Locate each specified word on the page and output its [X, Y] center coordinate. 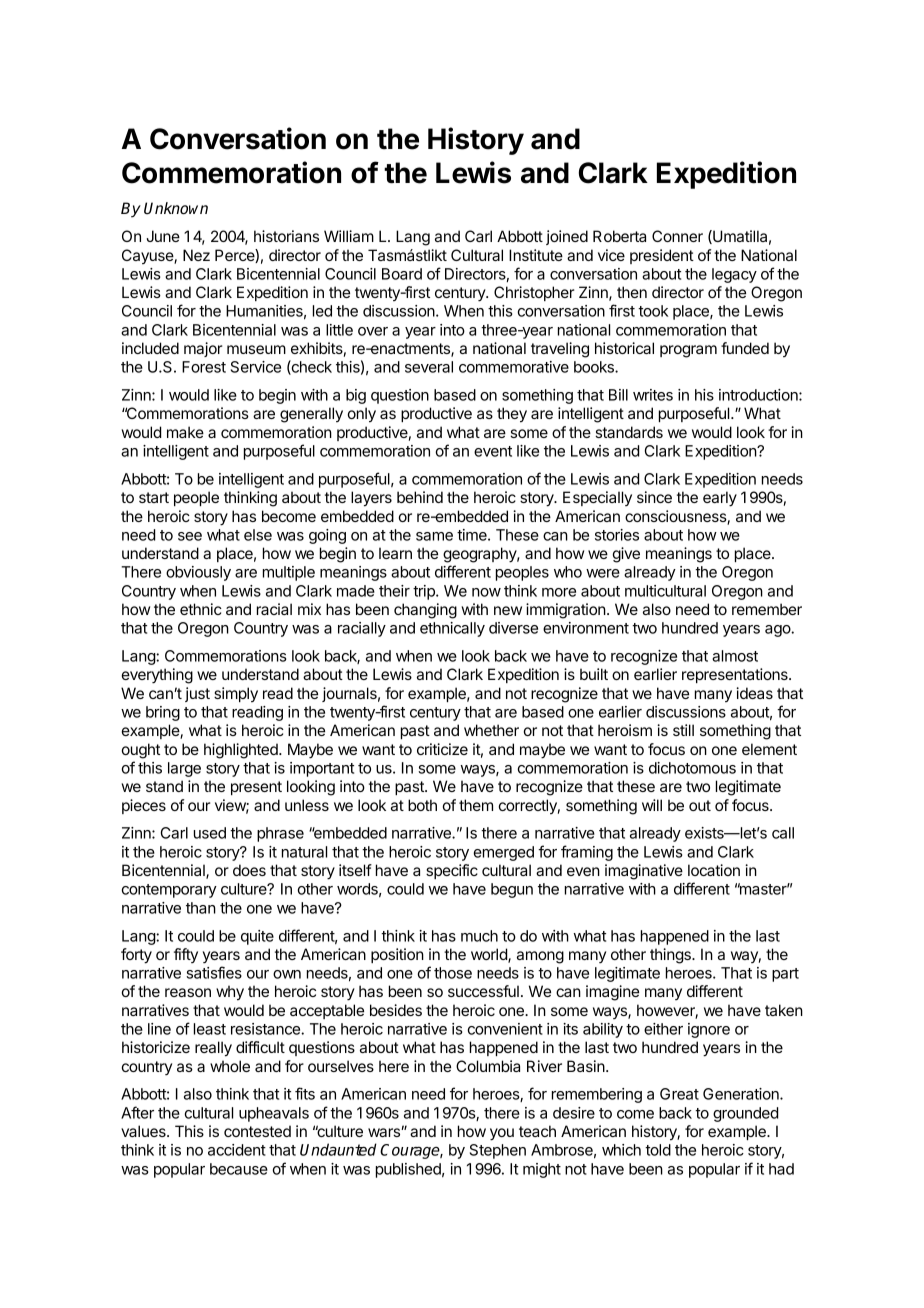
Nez [196, 255]
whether [491, 730]
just [197, 694]
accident [237, 1150]
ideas [754, 693]
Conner [677, 236]
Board [402, 274]
